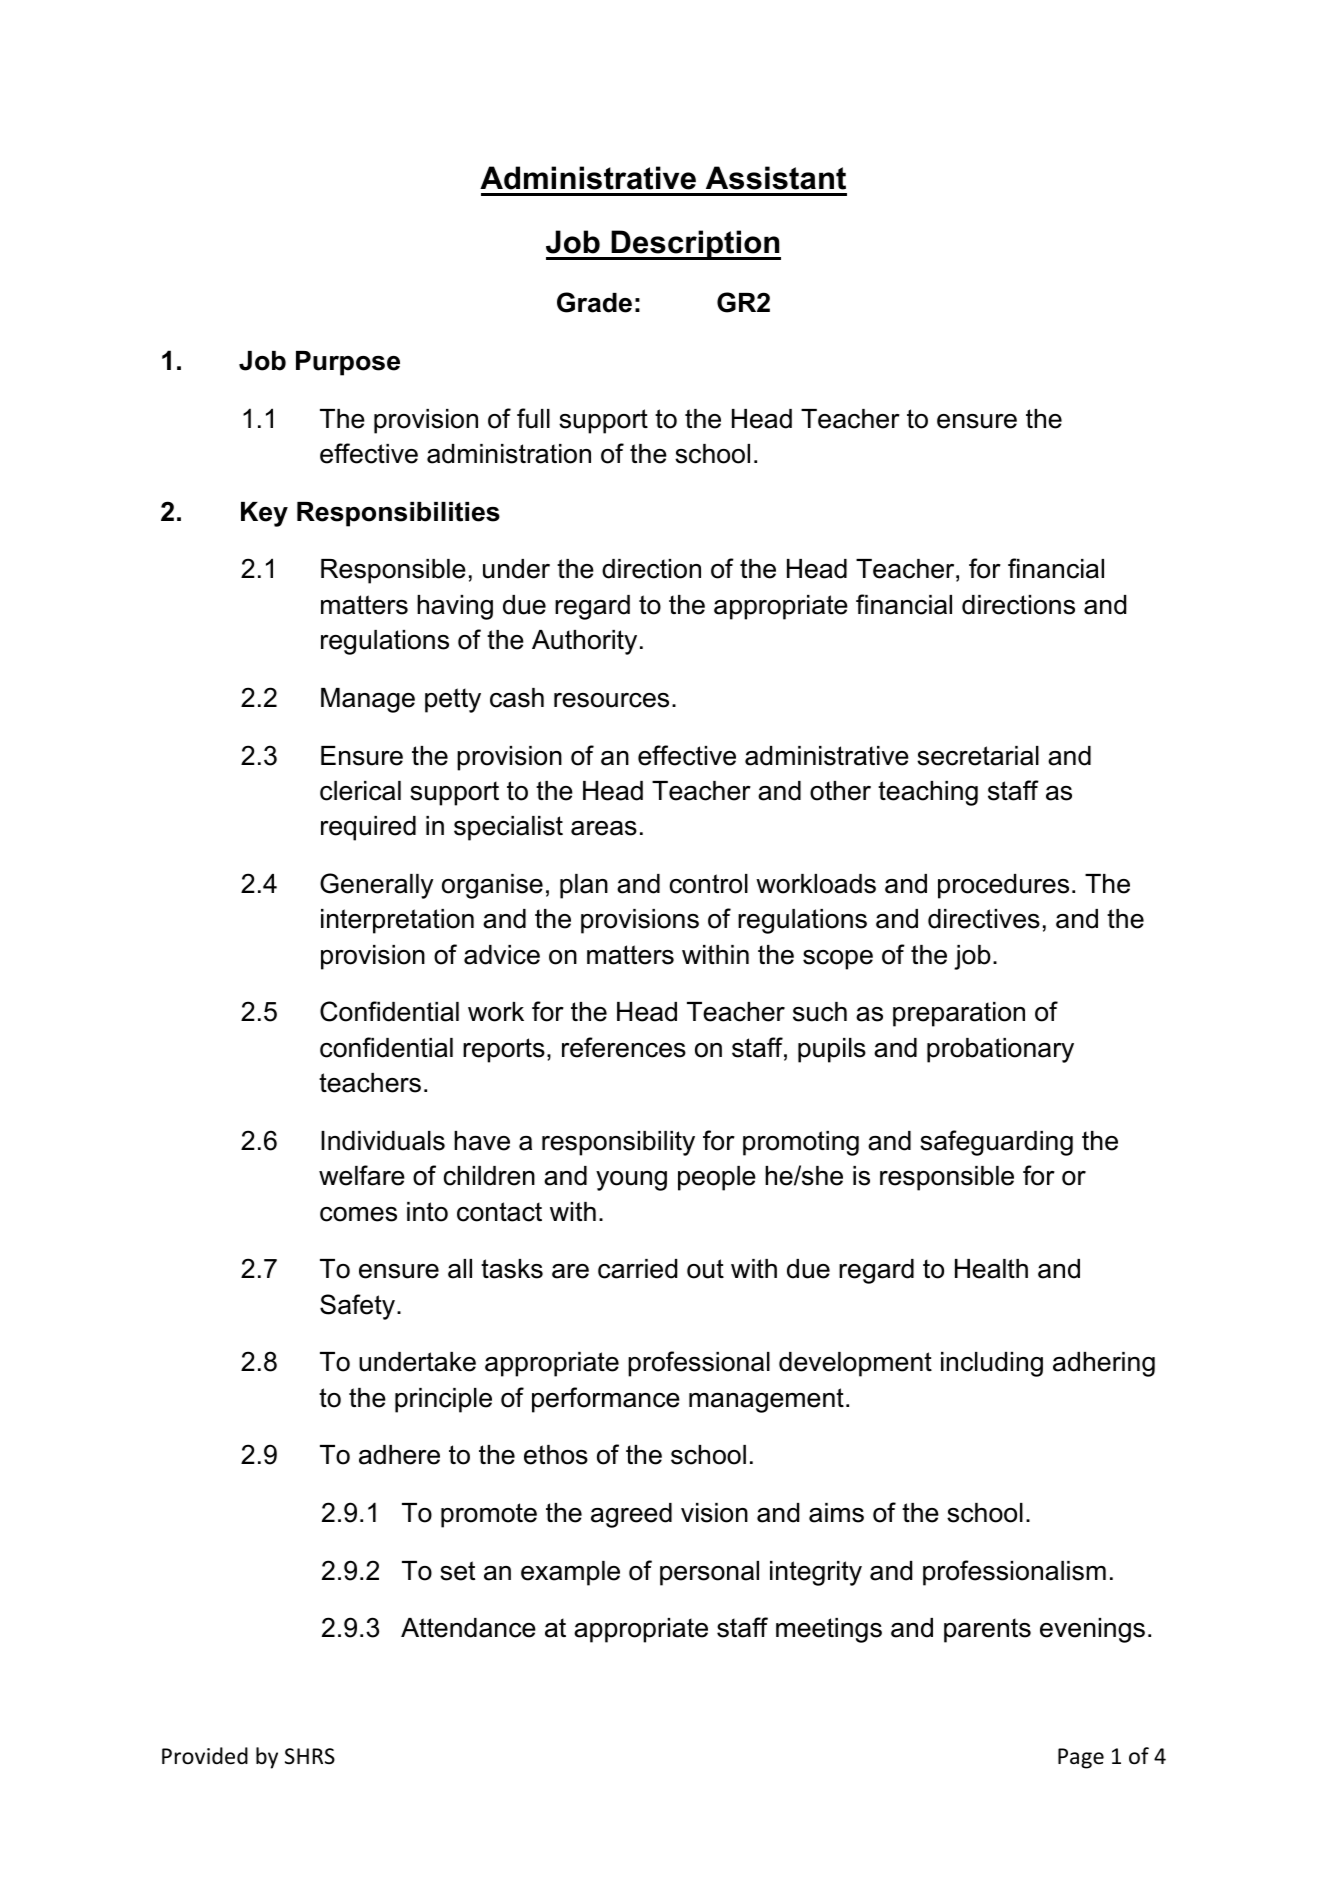 This screenshot has height=1877, width=1327. What do you see at coordinates (397, 921) in the screenshot?
I see `interpretation` at bounding box center [397, 921].
